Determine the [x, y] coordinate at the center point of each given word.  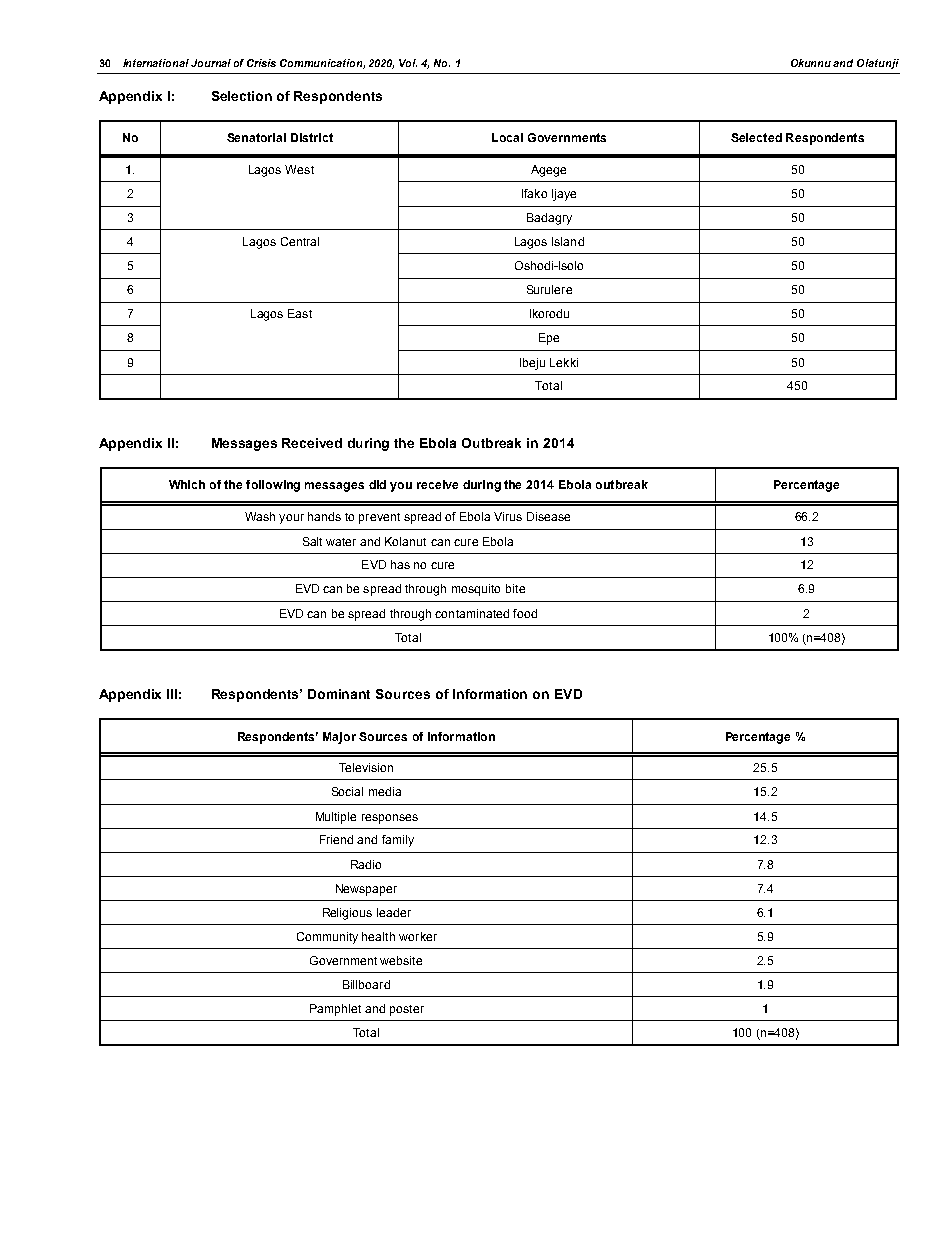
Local [507, 137]
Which [187, 484]
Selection [242, 96]
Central [300, 241]
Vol [408, 63]
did [377, 484]
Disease [548, 516]
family [398, 841]
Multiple [336, 818]
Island [568, 241]
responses [390, 819]
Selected [756, 137]
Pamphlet [335, 1010]
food [525, 613]
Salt [312, 541]
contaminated [472, 613]
